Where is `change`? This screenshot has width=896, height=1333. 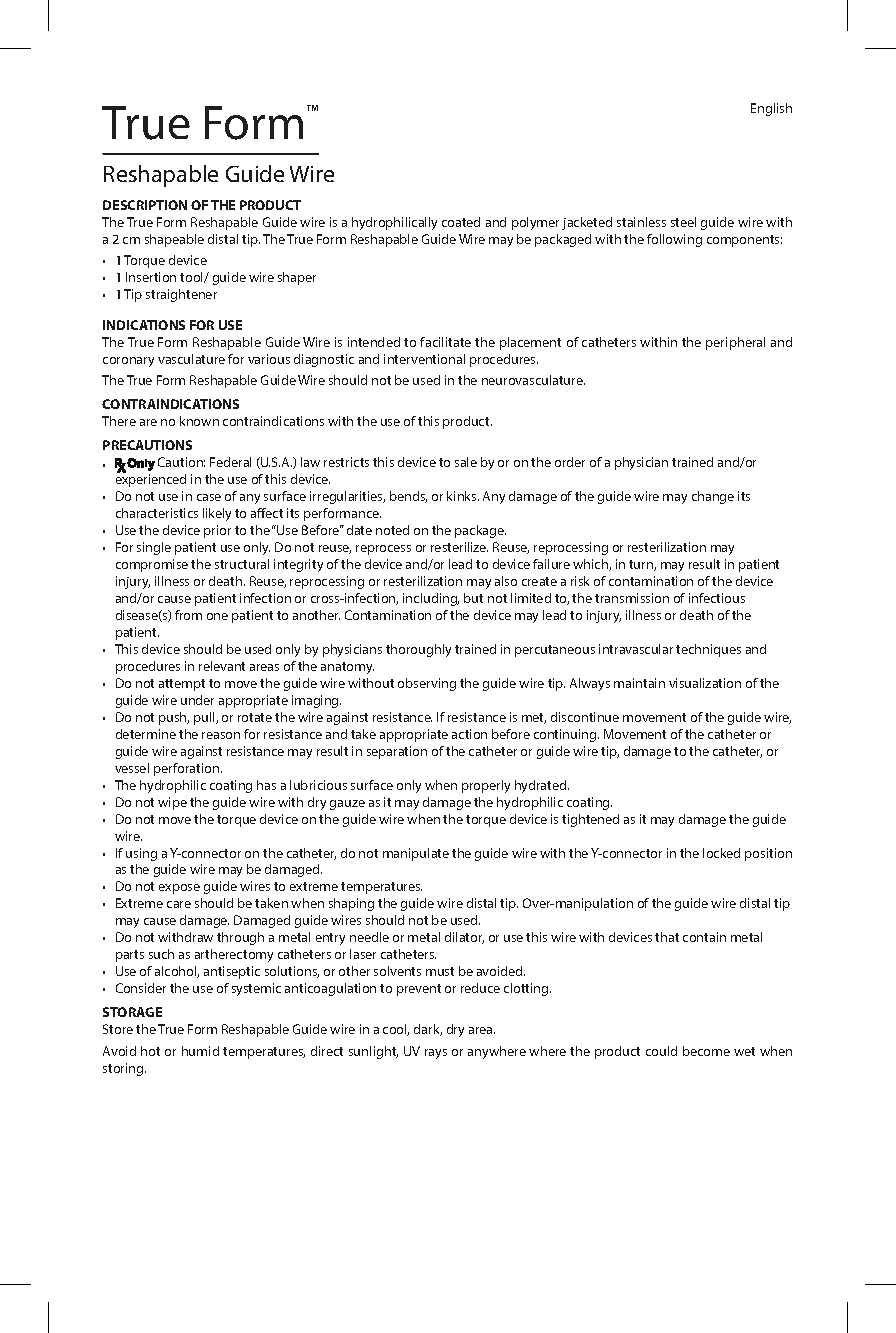 change is located at coordinates (713, 497).
